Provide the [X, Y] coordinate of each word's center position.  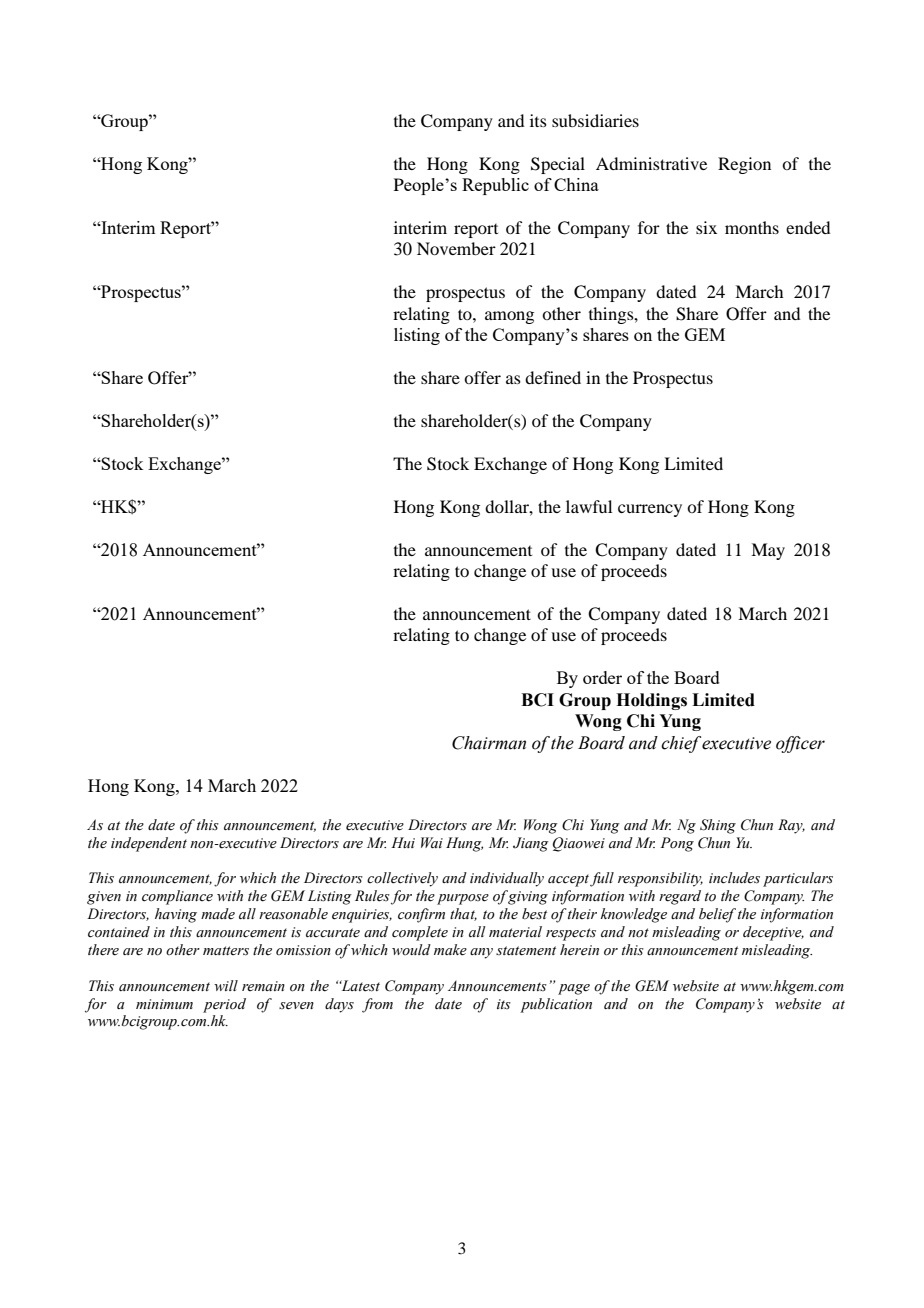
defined [553, 377]
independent [149, 844]
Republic [495, 186]
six [706, 227]
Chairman [489, 743]
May [768, 551]
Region [744, 165]
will [226, 985]
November [456, 248]
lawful [589, 506]
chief [681, 744]
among [509, 317]
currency [650, 510]
